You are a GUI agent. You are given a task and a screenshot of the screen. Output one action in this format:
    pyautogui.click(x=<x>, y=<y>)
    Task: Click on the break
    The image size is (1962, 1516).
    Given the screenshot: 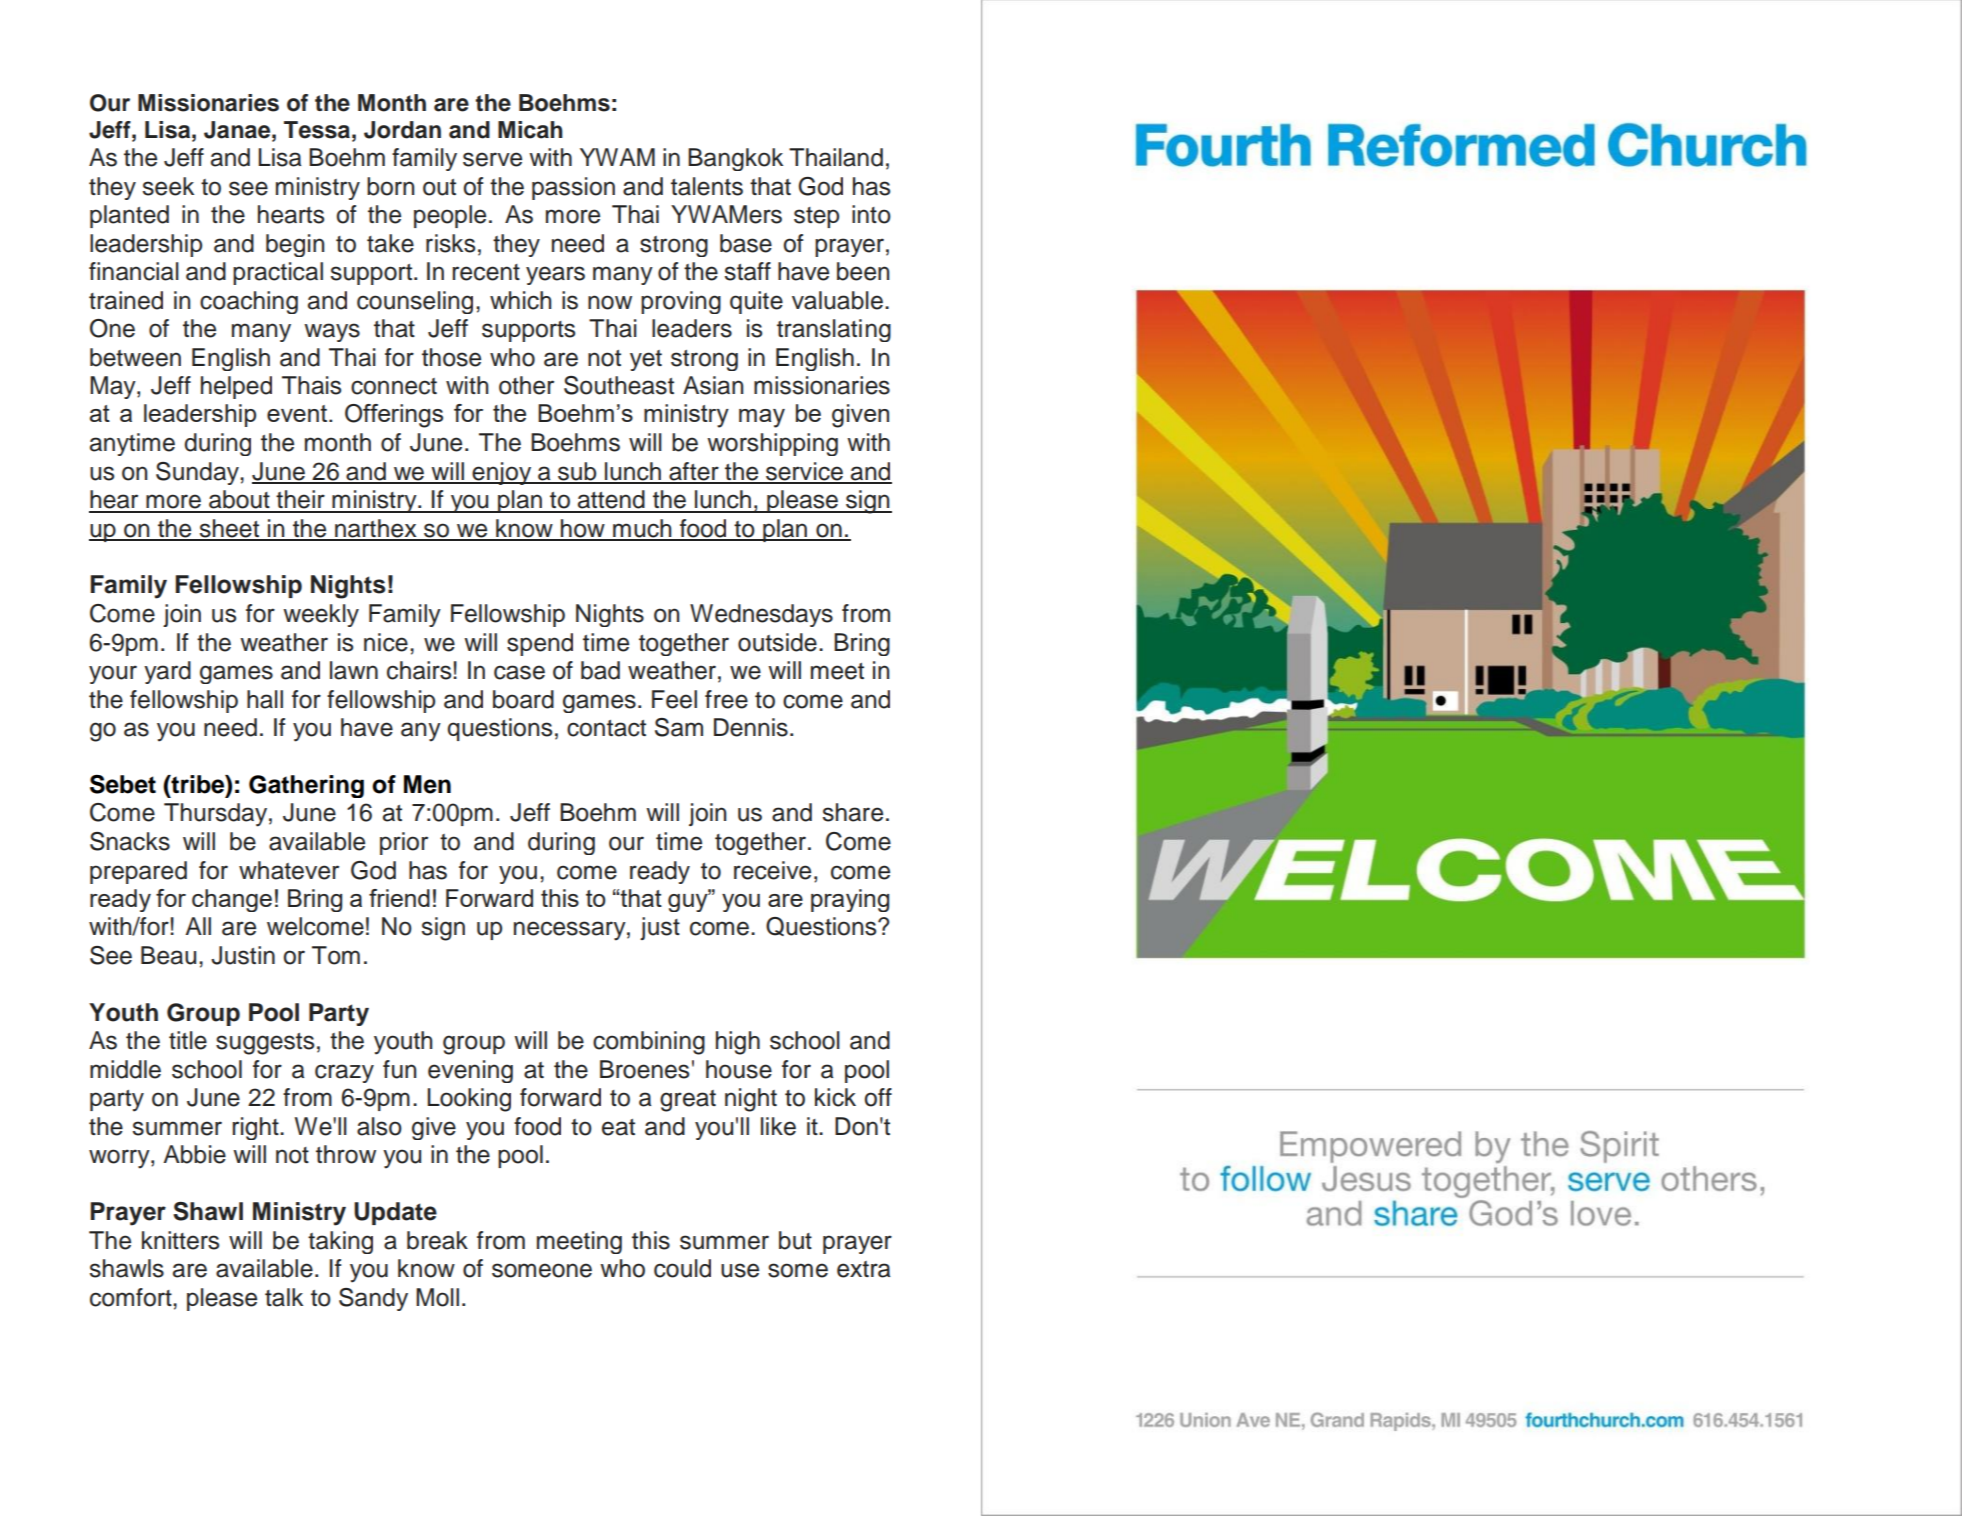 What is the action you would take?
    pyautogui.click(x=437, y=1240)
